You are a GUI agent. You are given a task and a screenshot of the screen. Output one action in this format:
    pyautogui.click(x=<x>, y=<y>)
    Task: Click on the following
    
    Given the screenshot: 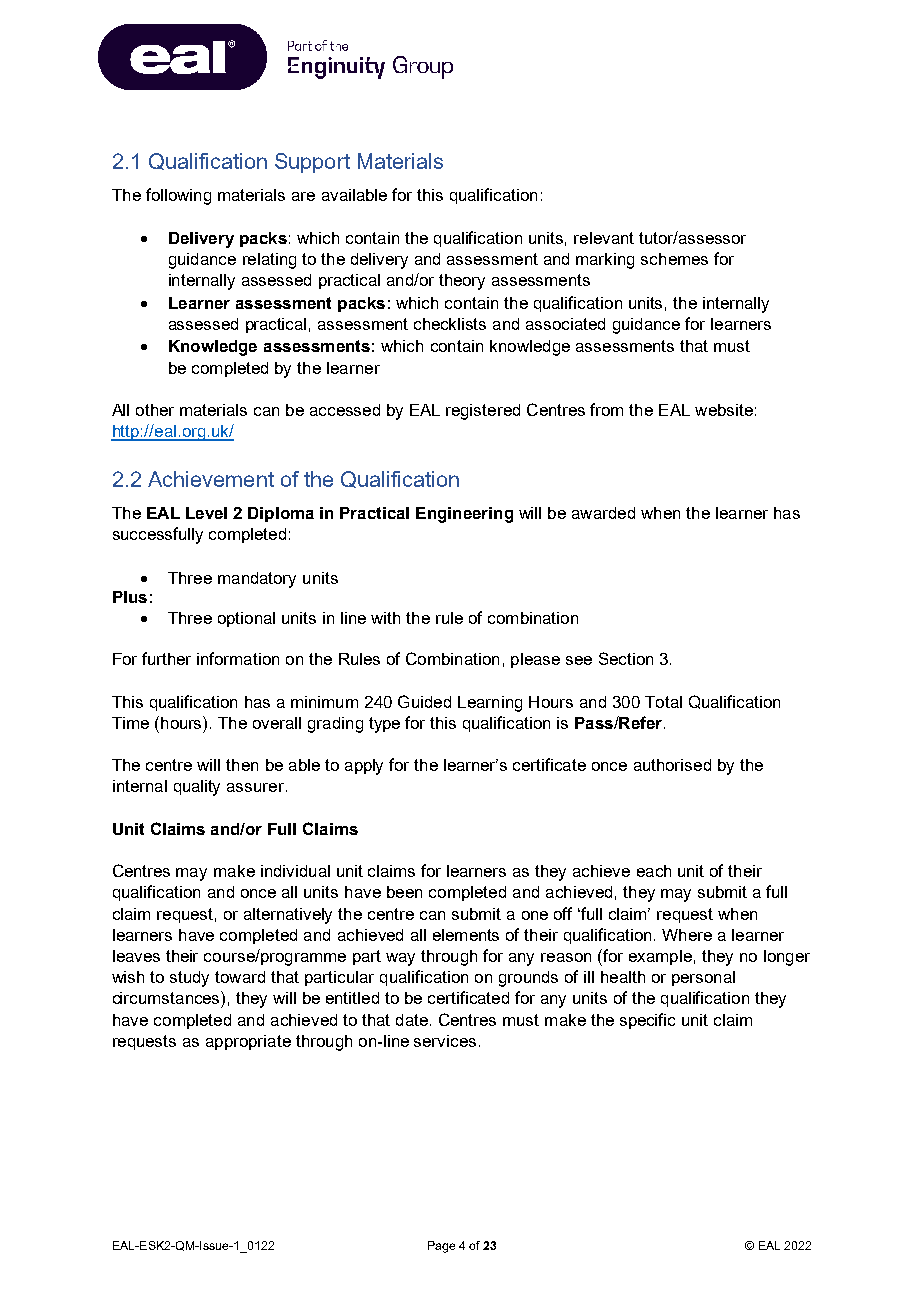 What is the action you would take?
    pyautogui.click(x=178, y=196)
